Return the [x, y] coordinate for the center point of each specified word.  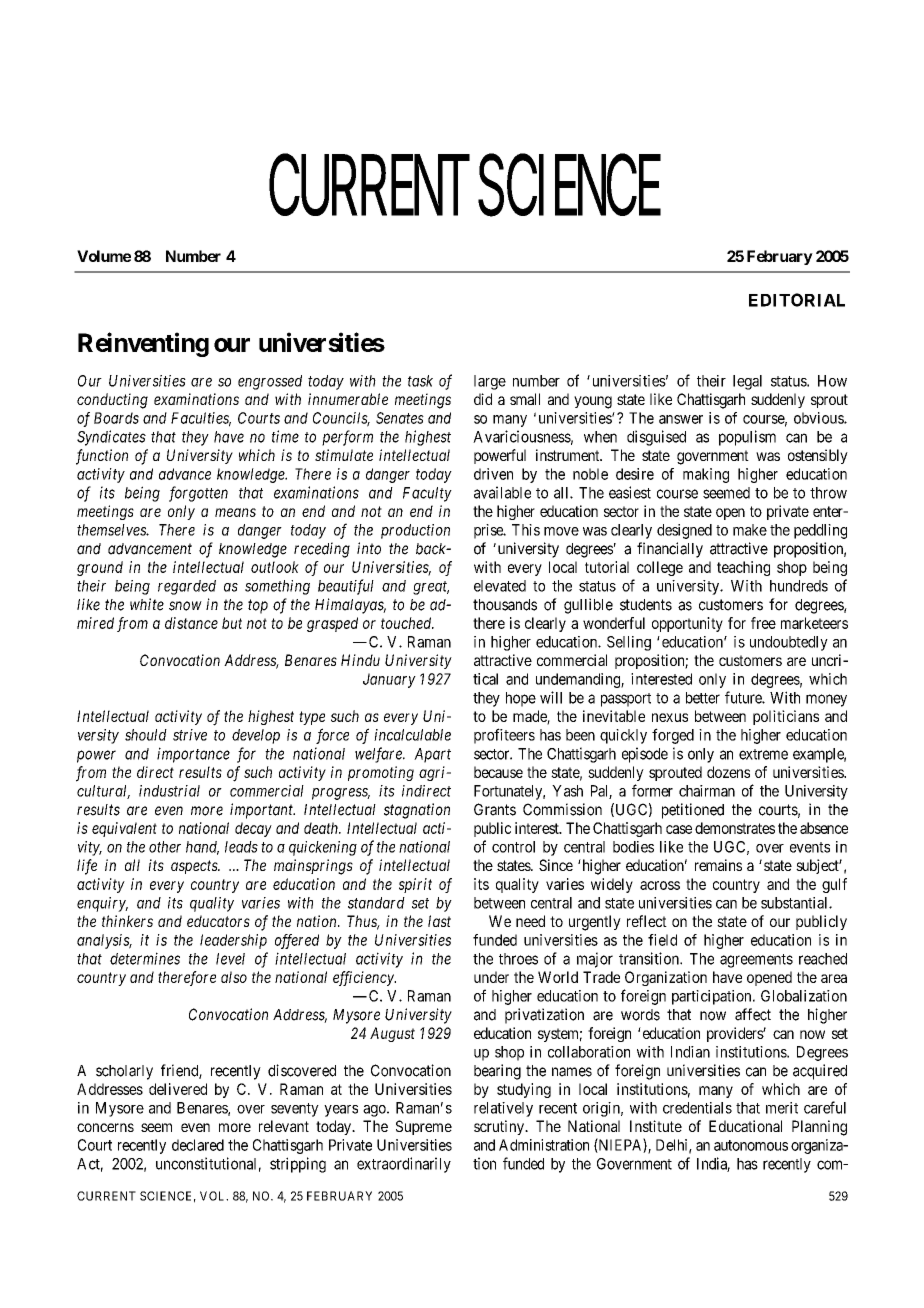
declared [198, 1145]
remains [718, 865]
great [431, 588]
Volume [104, 256]
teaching [743, 568]
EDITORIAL [797, 300]
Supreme [424, 1127]
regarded [187, 587]
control [513, 847]
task [420, 381]
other [165, 847]
